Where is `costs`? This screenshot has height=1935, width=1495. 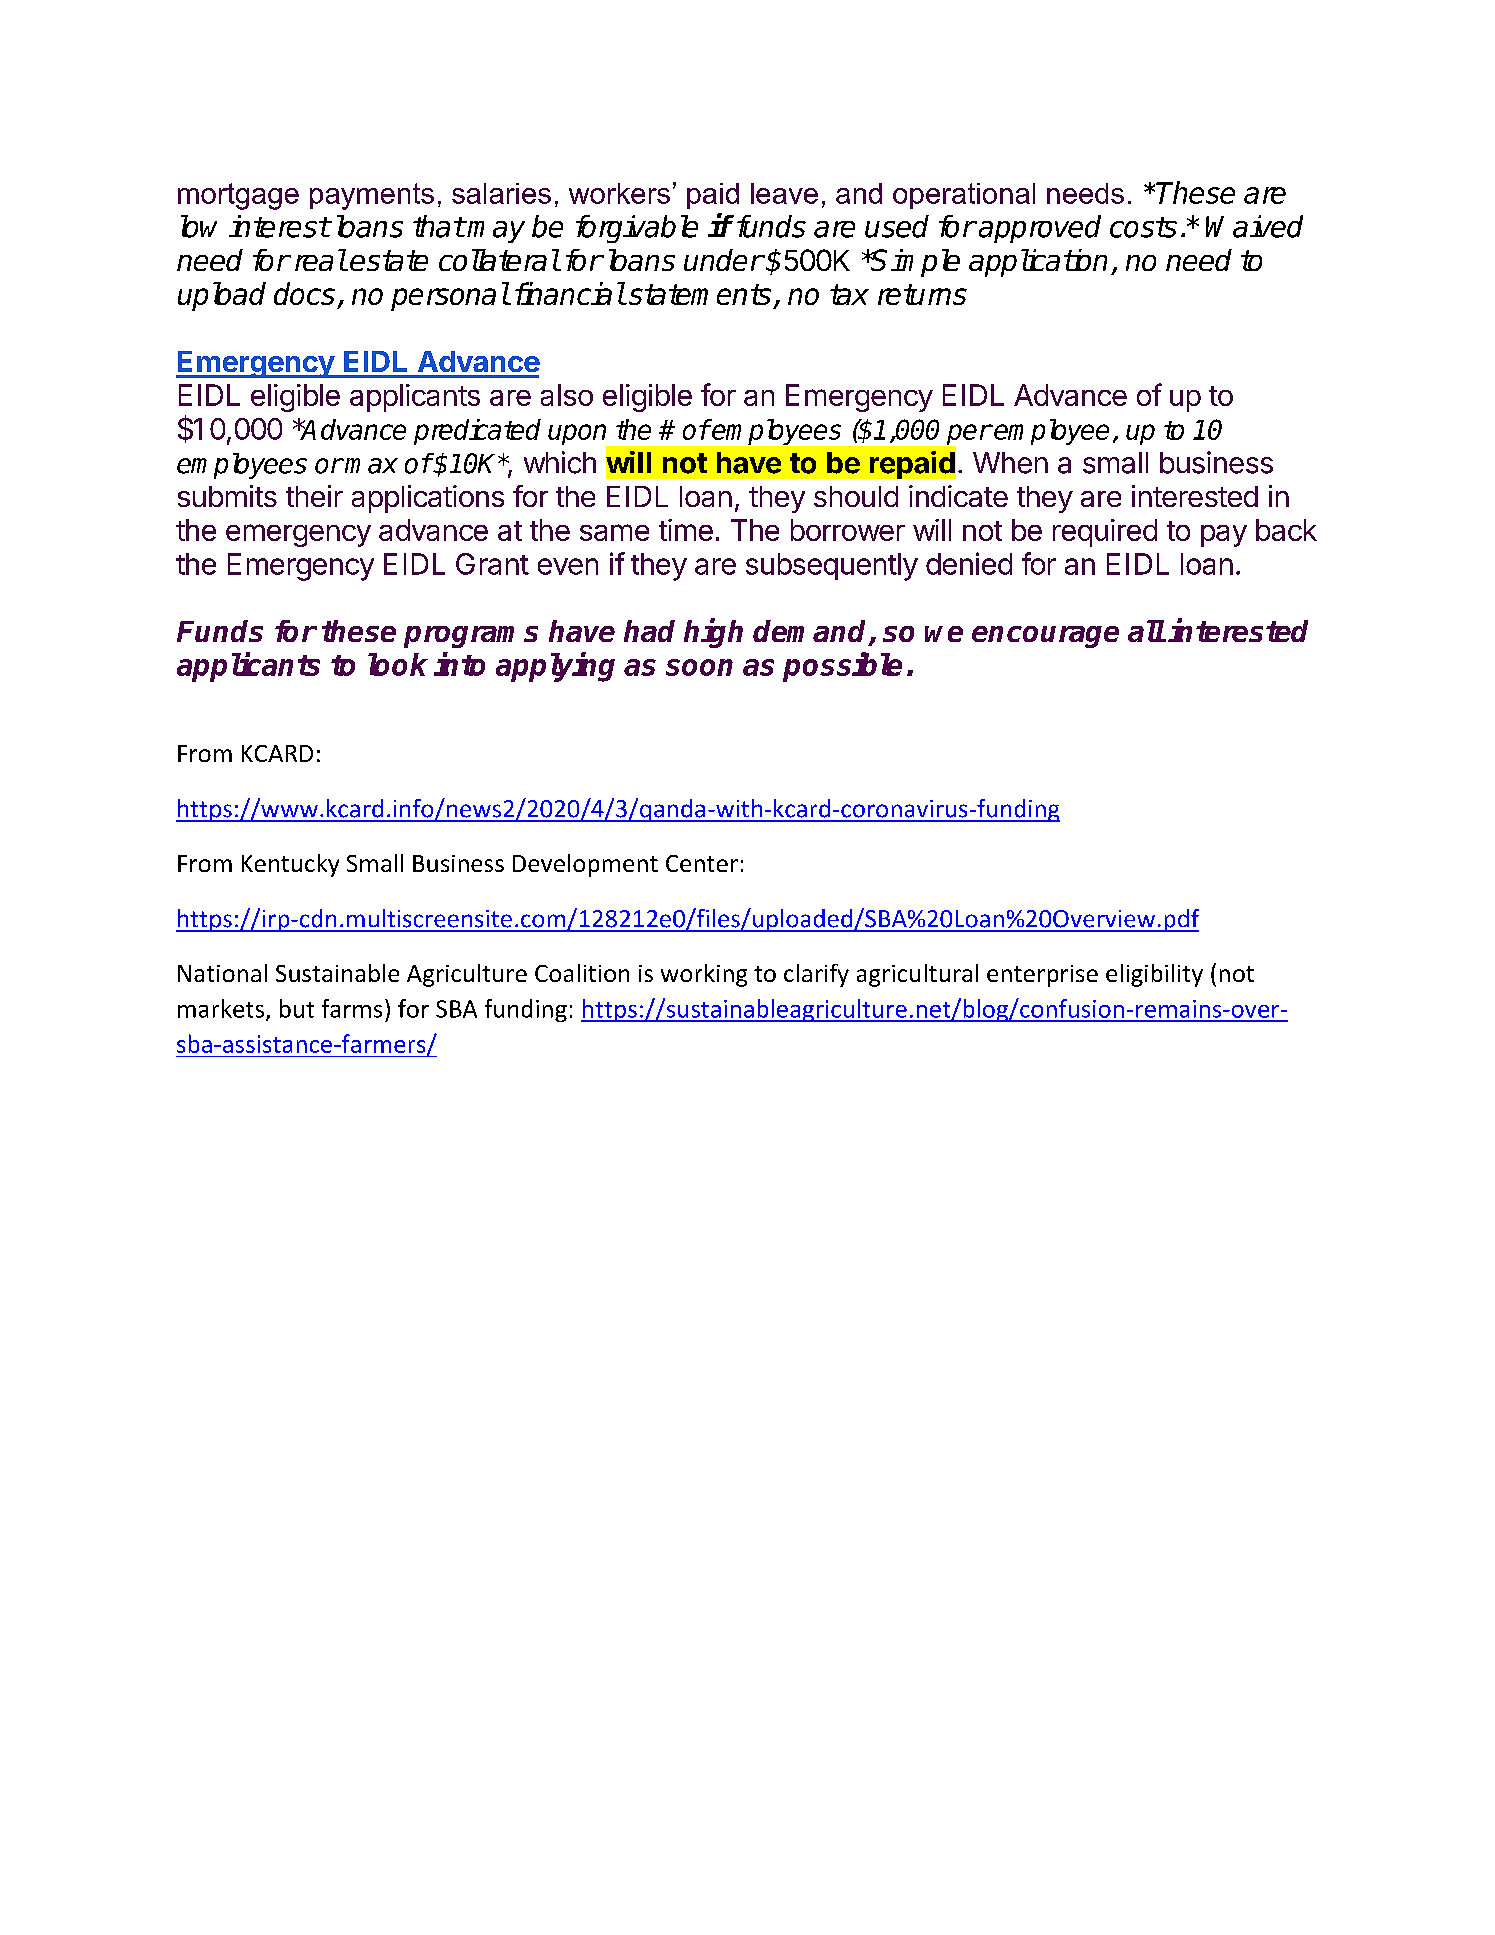
costs is located at coordinates (1143, 227).
